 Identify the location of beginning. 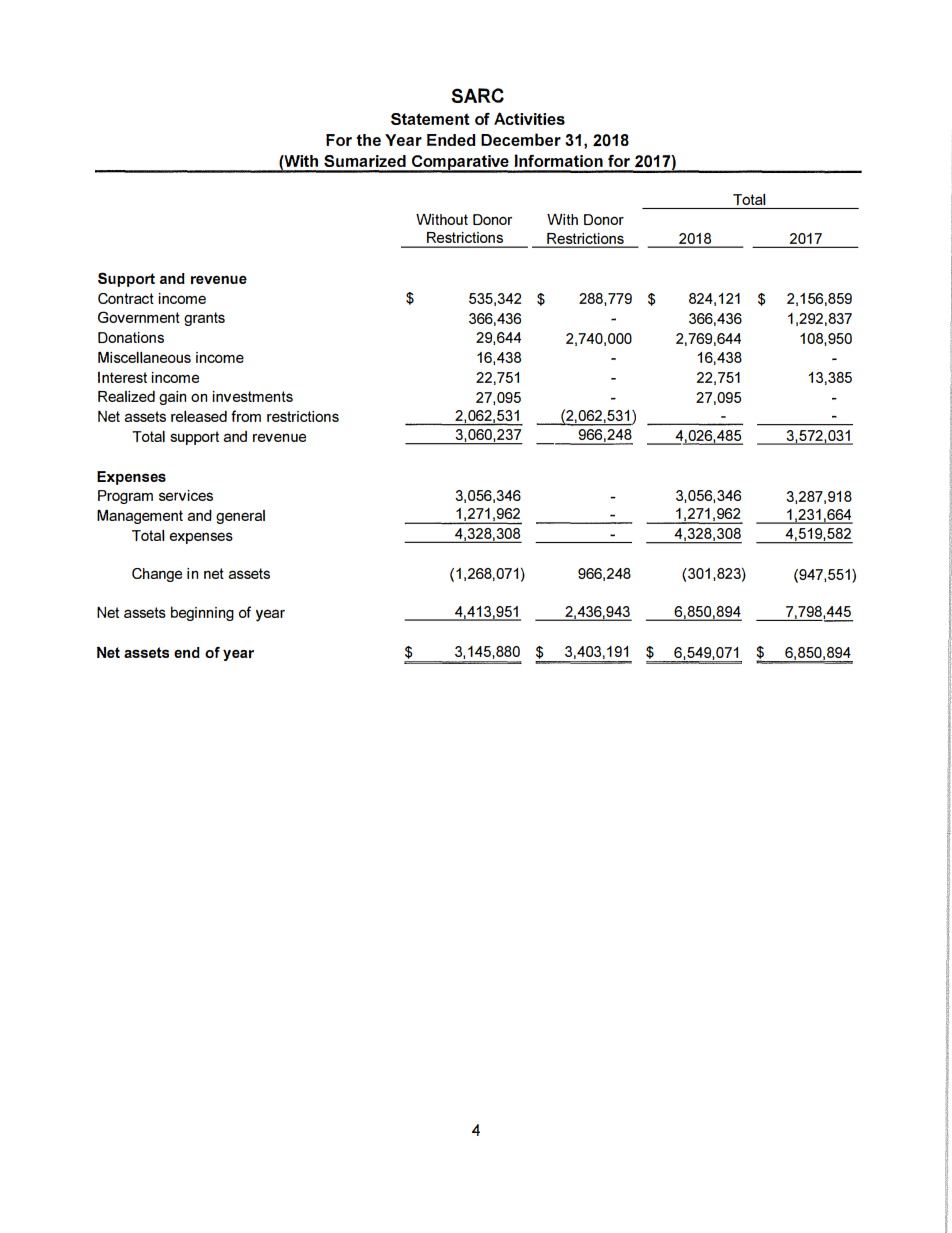
(202, 613).
